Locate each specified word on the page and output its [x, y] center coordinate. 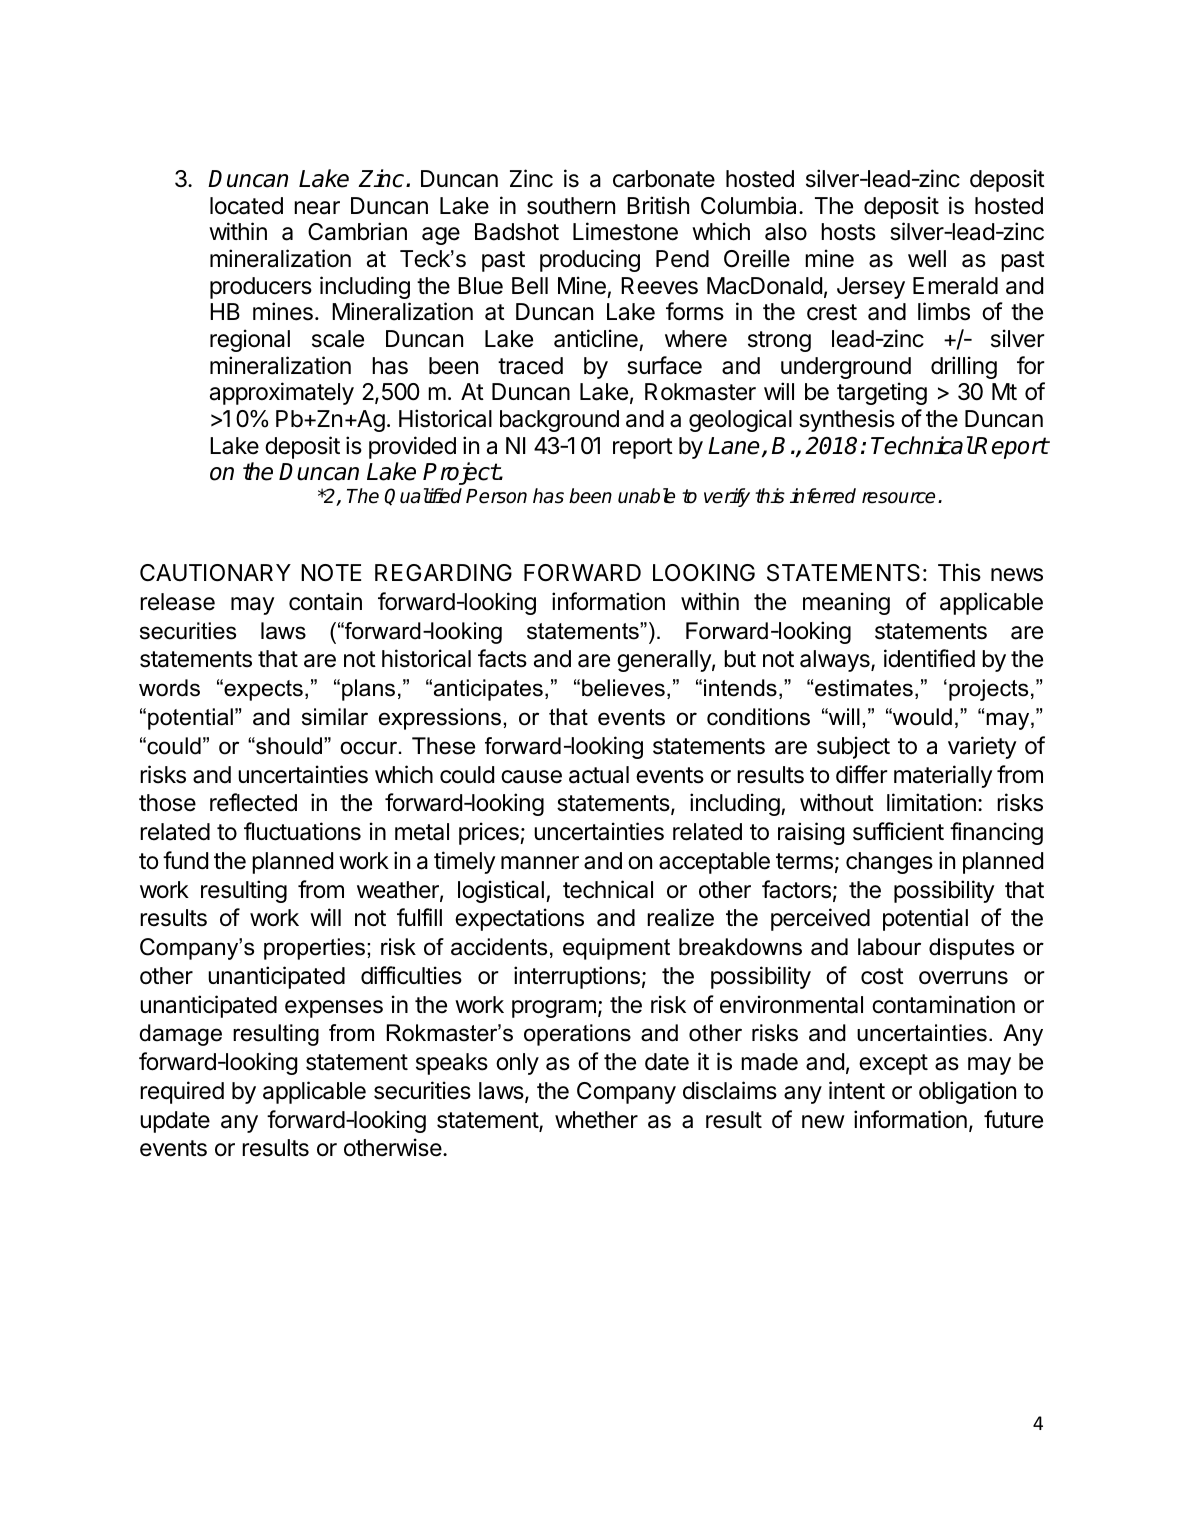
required [182, 1092]
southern [571, 206]
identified [929, 658]
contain [325, 601]
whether [596, 1120]
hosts [848, 232]
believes [623, 688]
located [246, 206]
